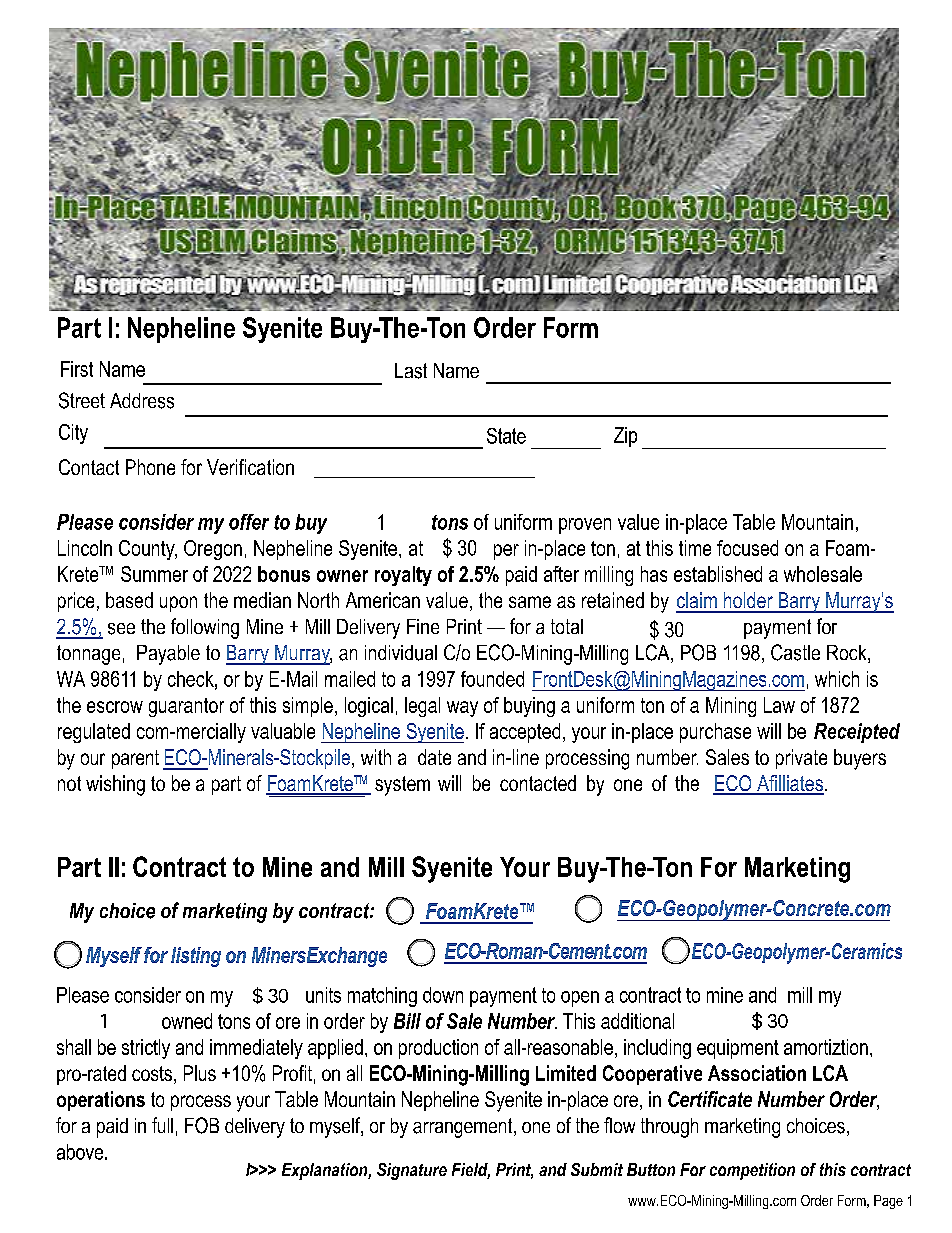 Image resolution: width=952 pixels, height=1233 pixels. I want to click on private, so click(801, 759).
